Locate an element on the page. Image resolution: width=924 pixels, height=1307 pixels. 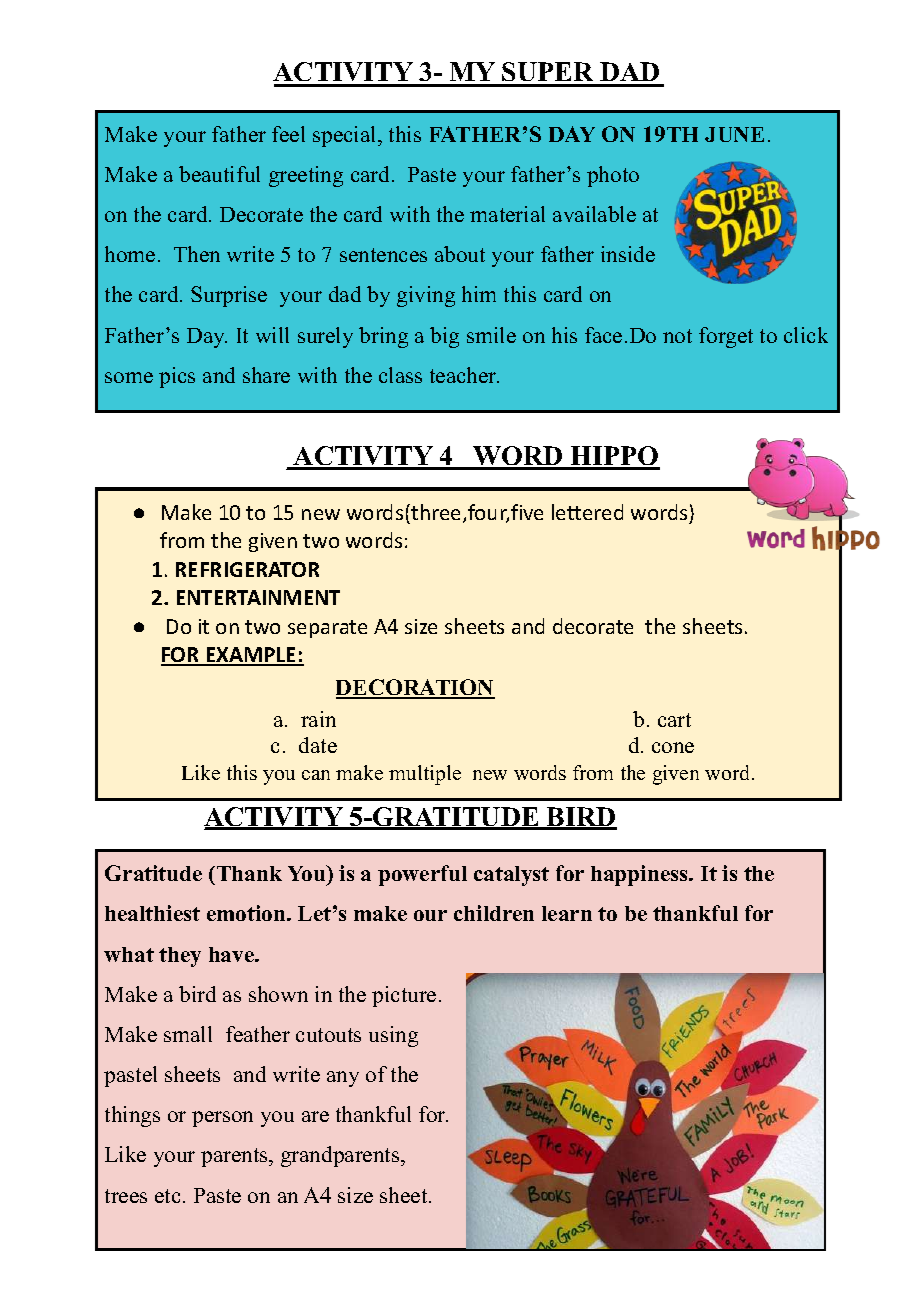
JUNE is located at coordinates (734, 134).
